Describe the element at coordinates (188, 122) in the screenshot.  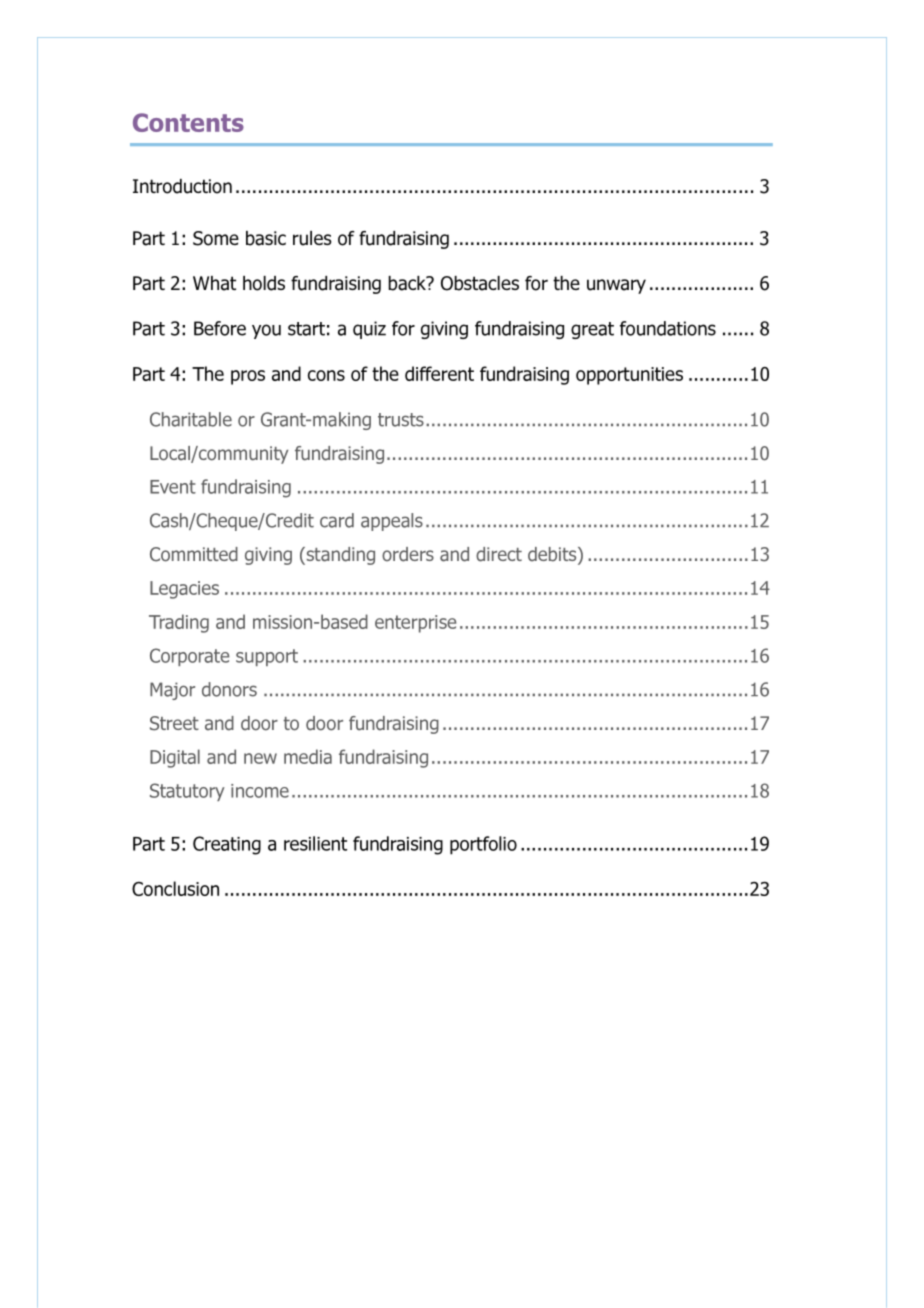
I see `Contents` at that location.
